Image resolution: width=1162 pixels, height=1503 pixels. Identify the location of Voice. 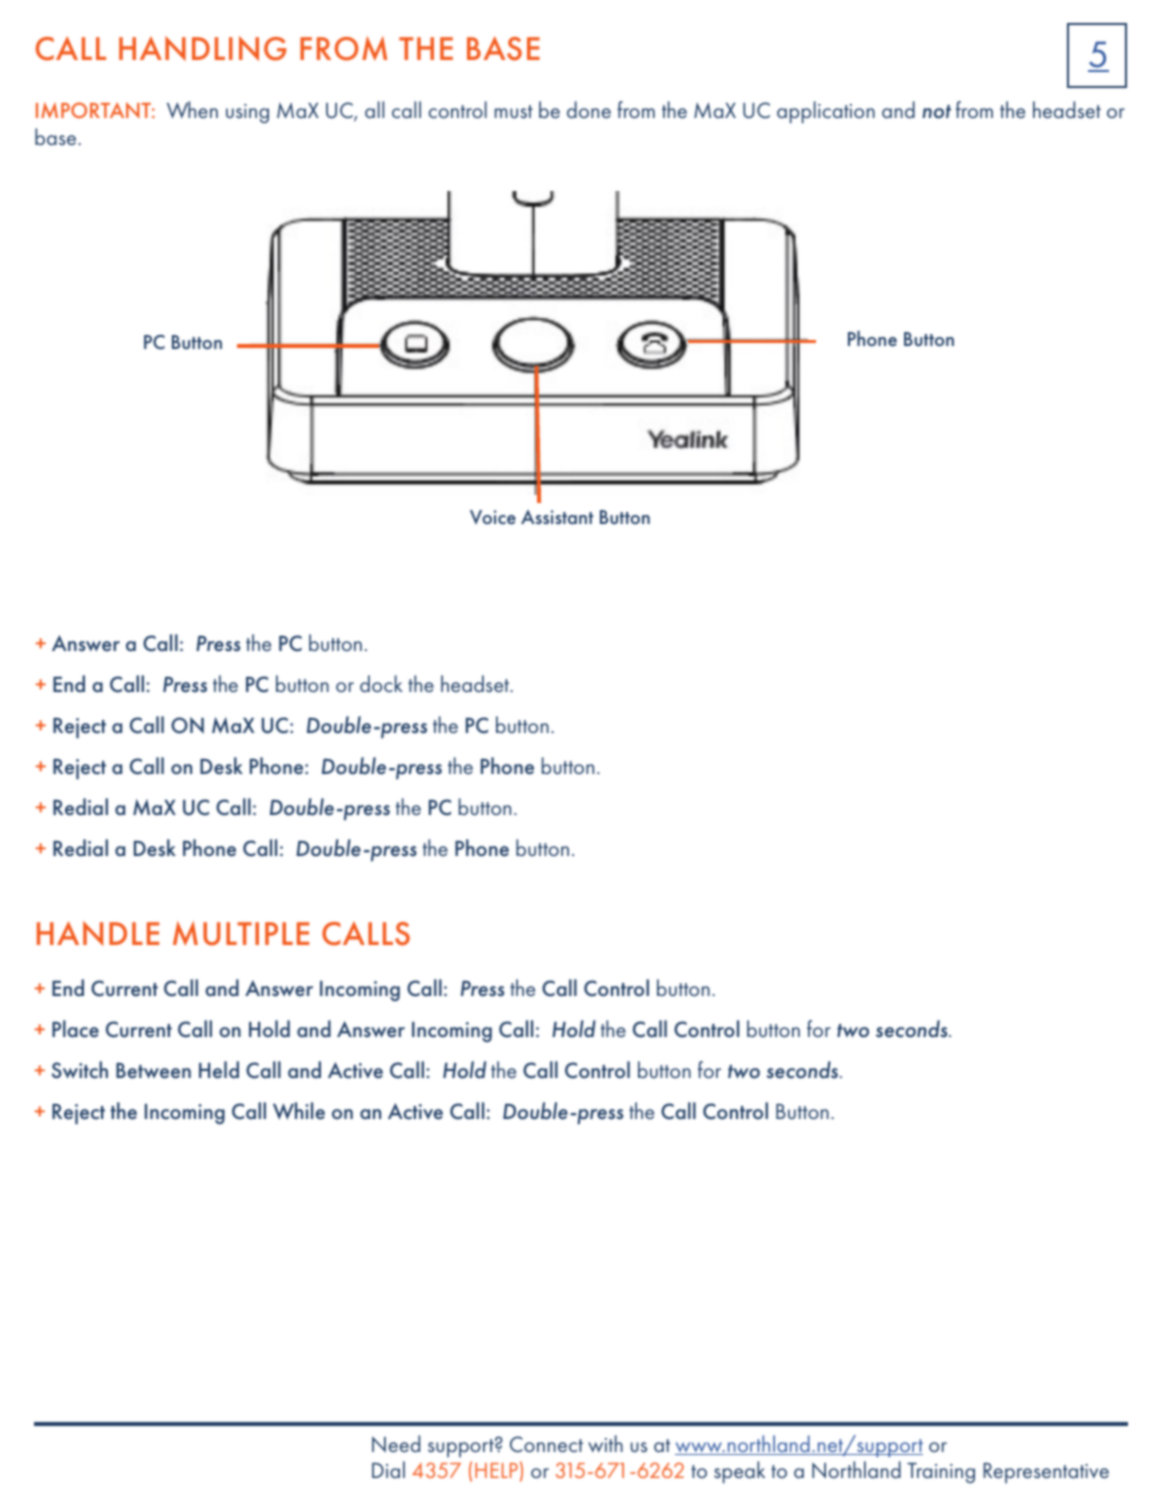
(493, 517).
